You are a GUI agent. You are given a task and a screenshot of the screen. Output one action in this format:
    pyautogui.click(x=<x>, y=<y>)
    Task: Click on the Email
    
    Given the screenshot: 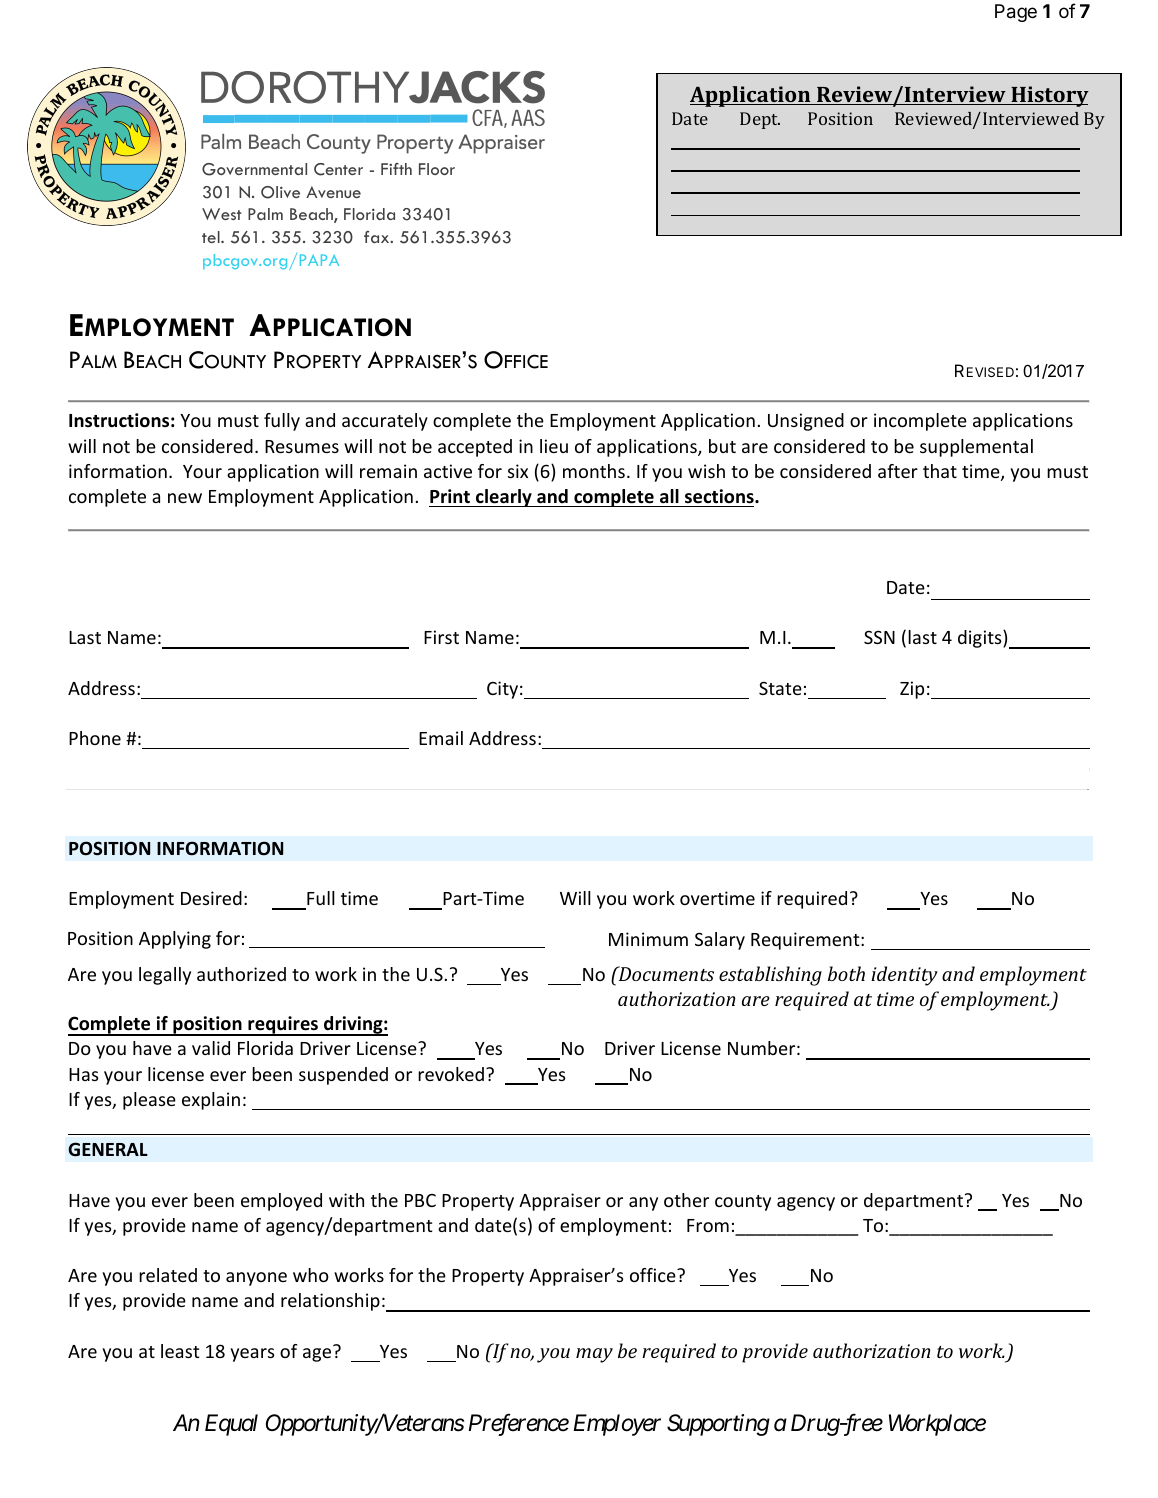 What is the action you would take?
    pyautogui.click(x=441, y=738)
